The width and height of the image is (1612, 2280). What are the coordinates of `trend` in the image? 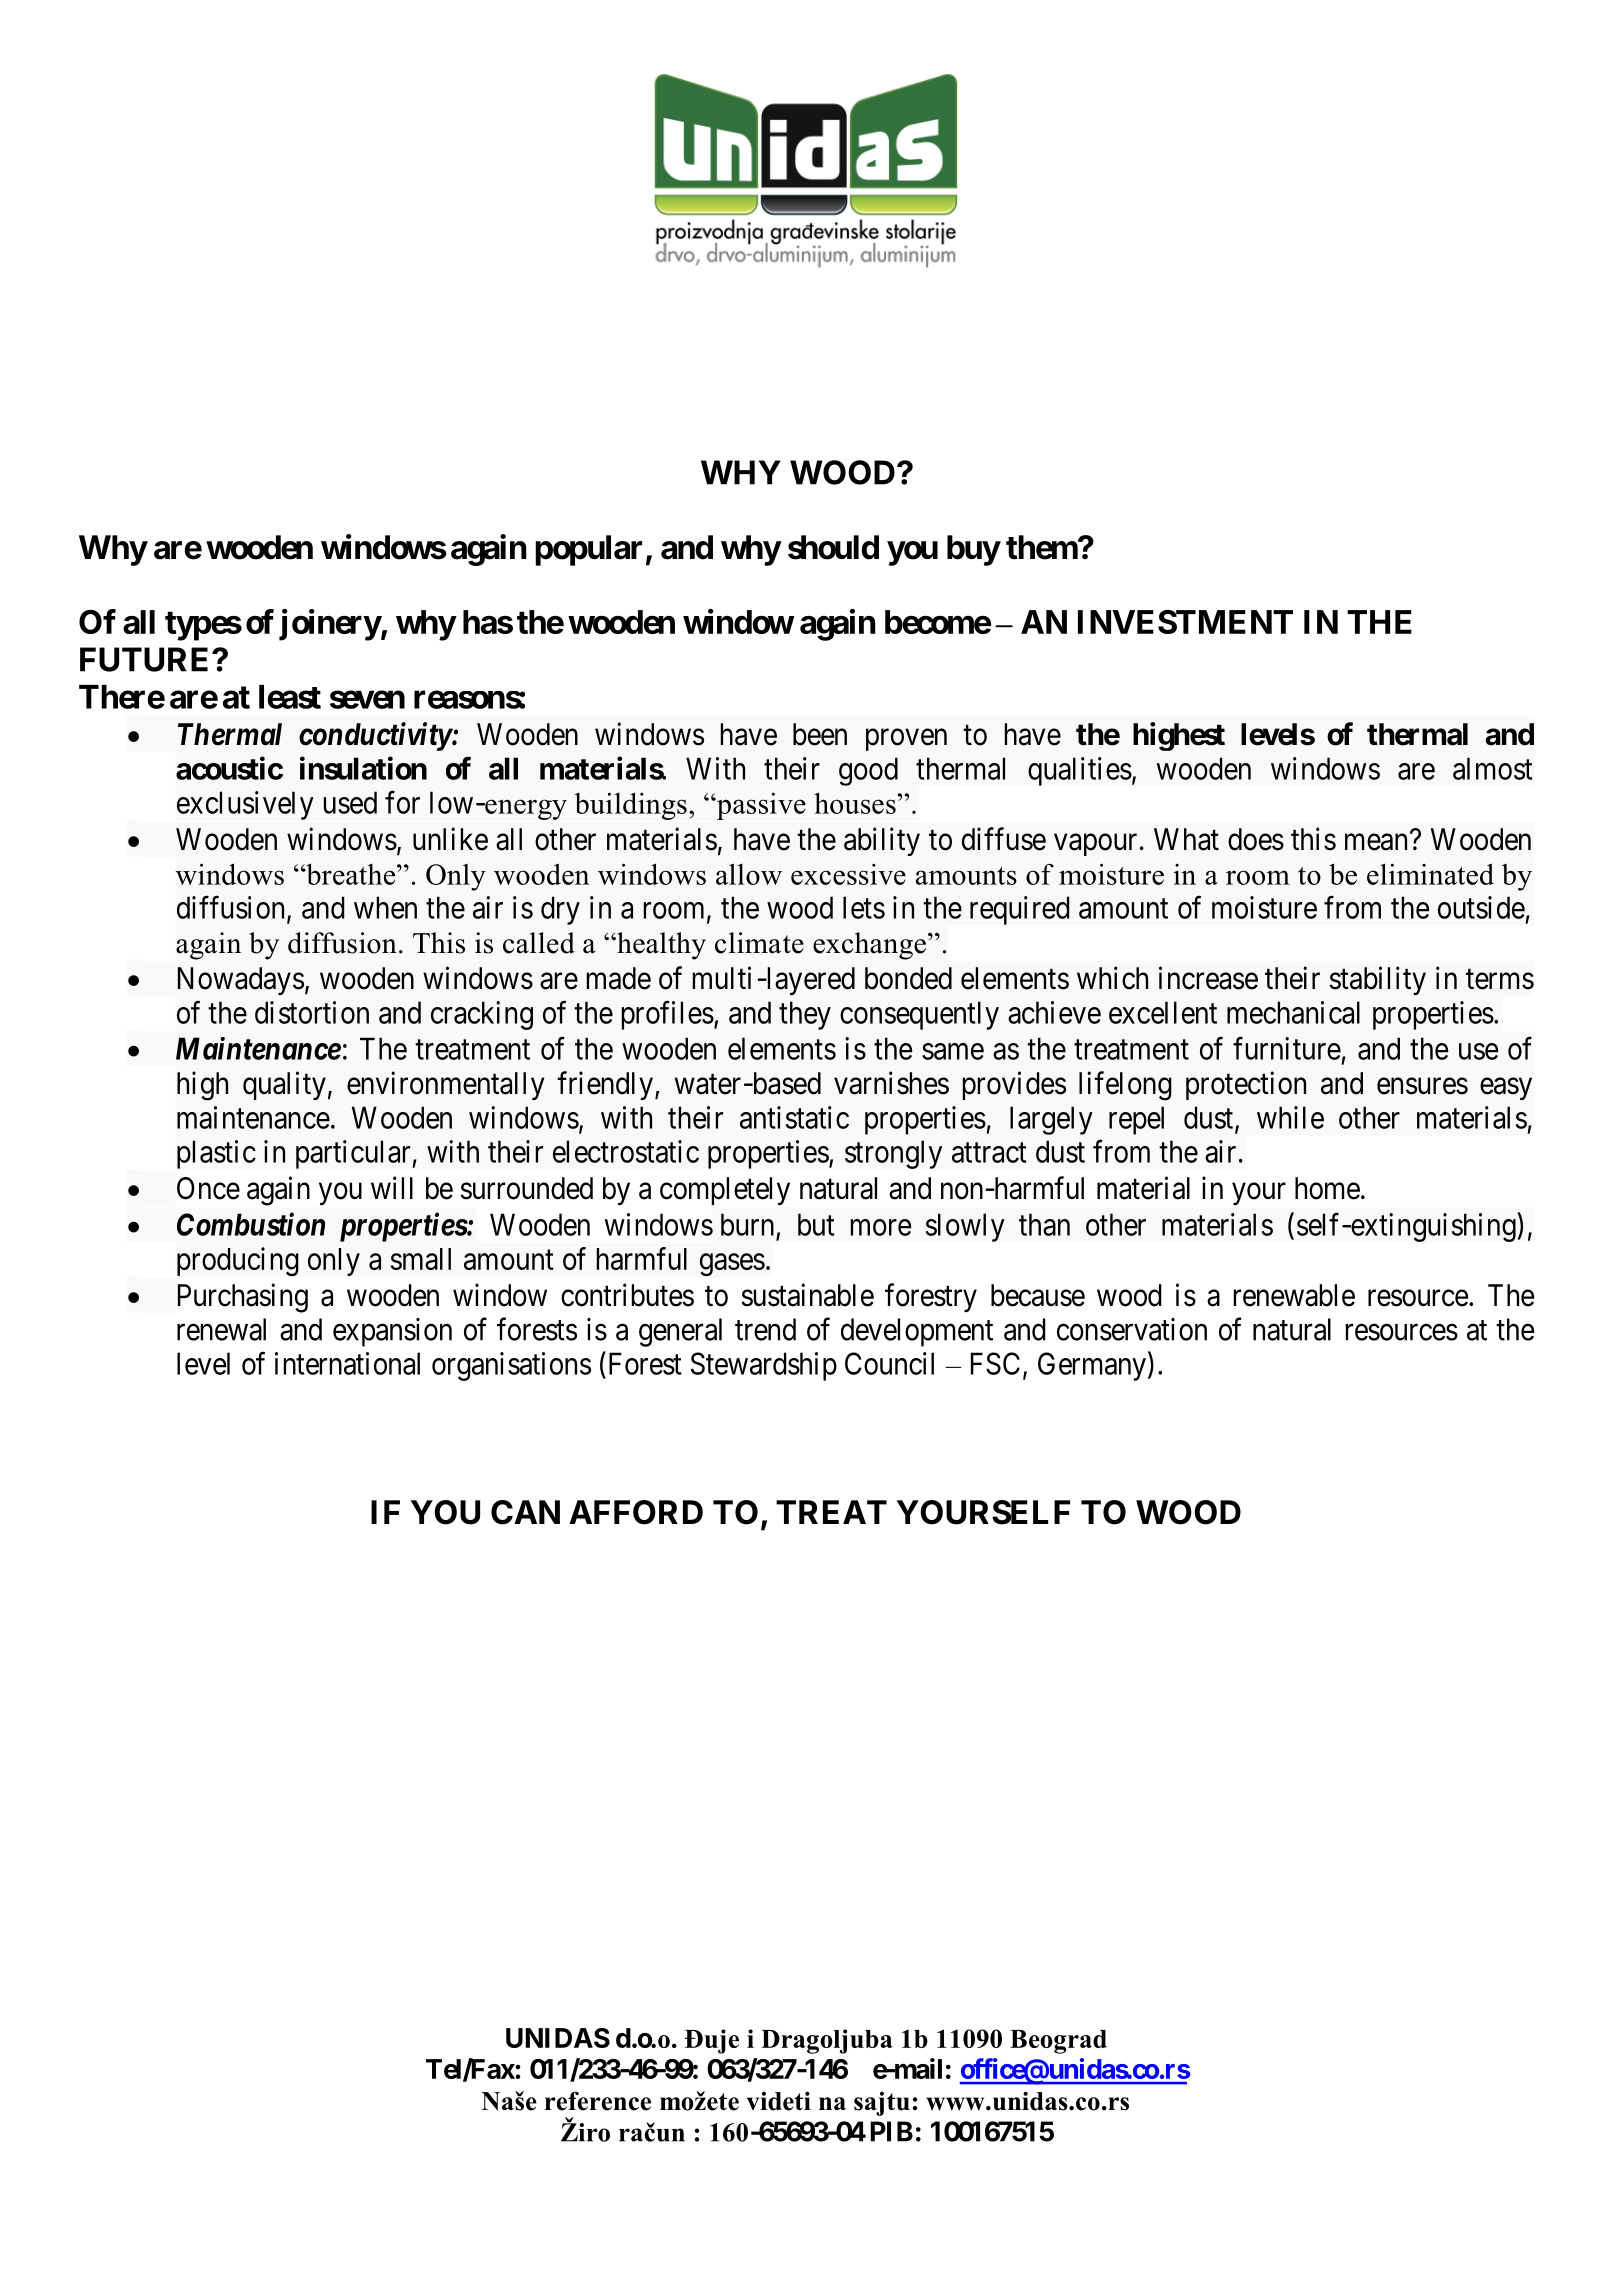 It's located at (765, 1329).
